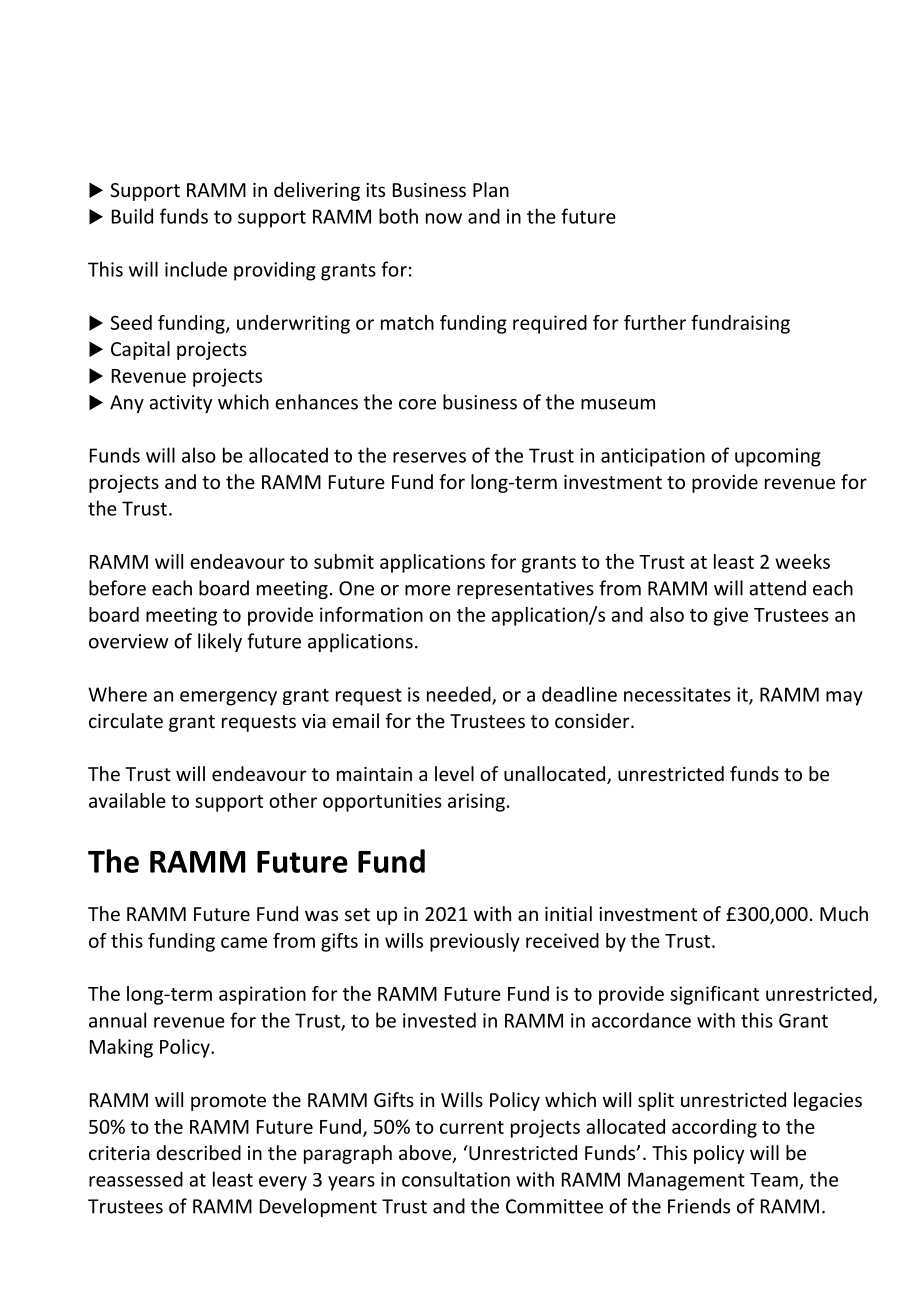 The width and height of the page is (924, 1308). What do you see at coordinates (198, 1152) in the page?
I see `described` at bounding box center [198, 1152].
